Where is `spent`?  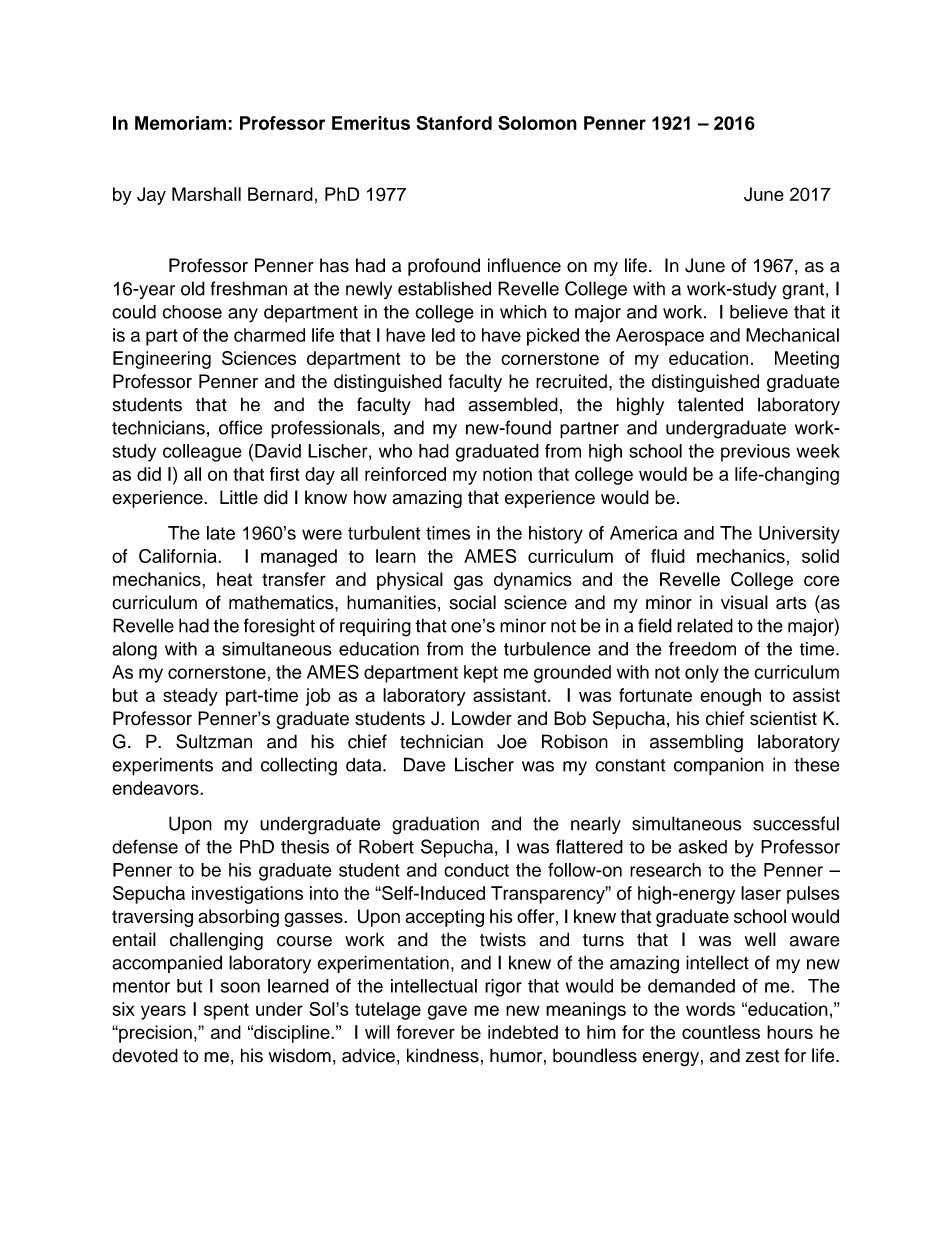
spent is located at coordinates (226, 1011).
